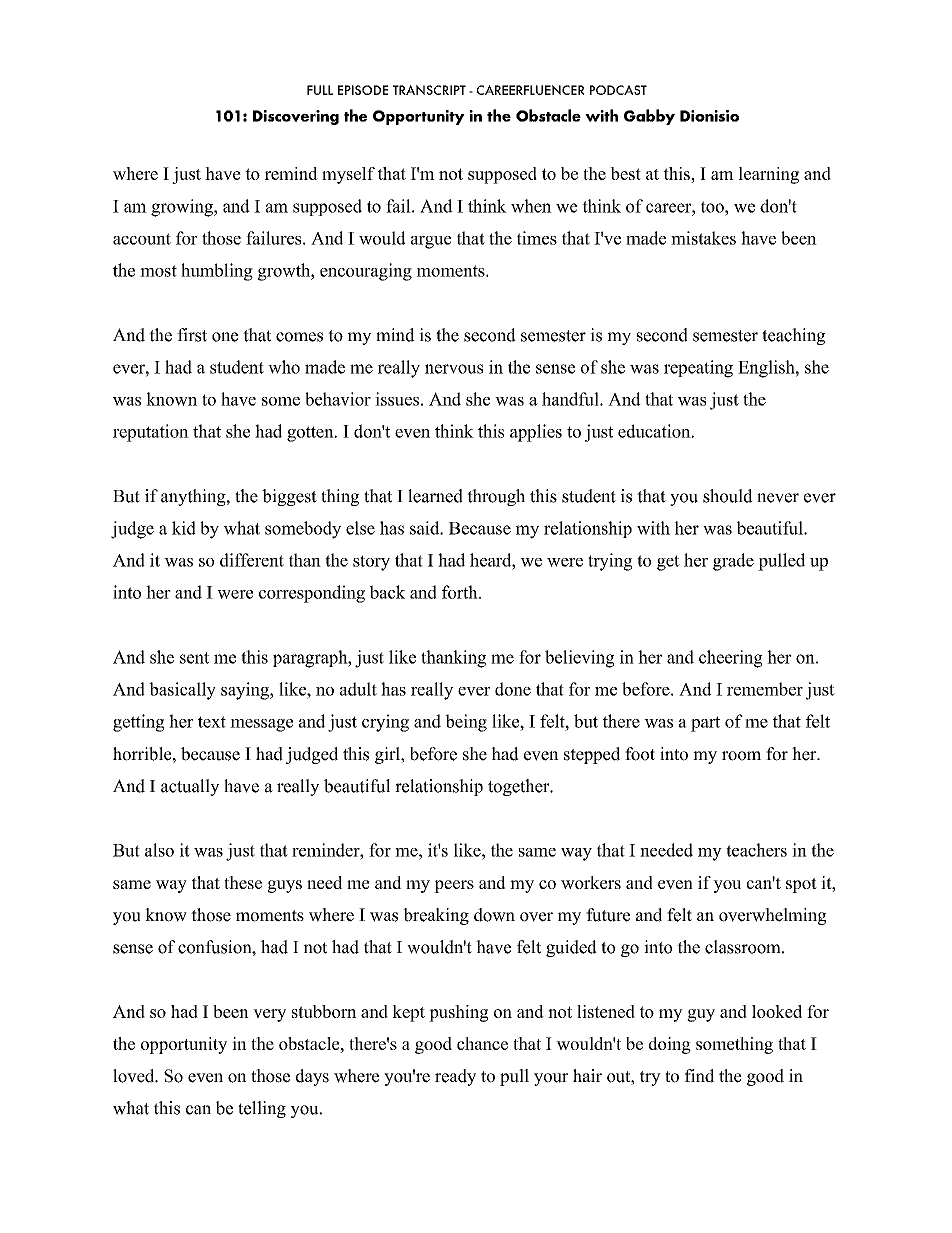  I want to click on telling, so click(262, 1109).
